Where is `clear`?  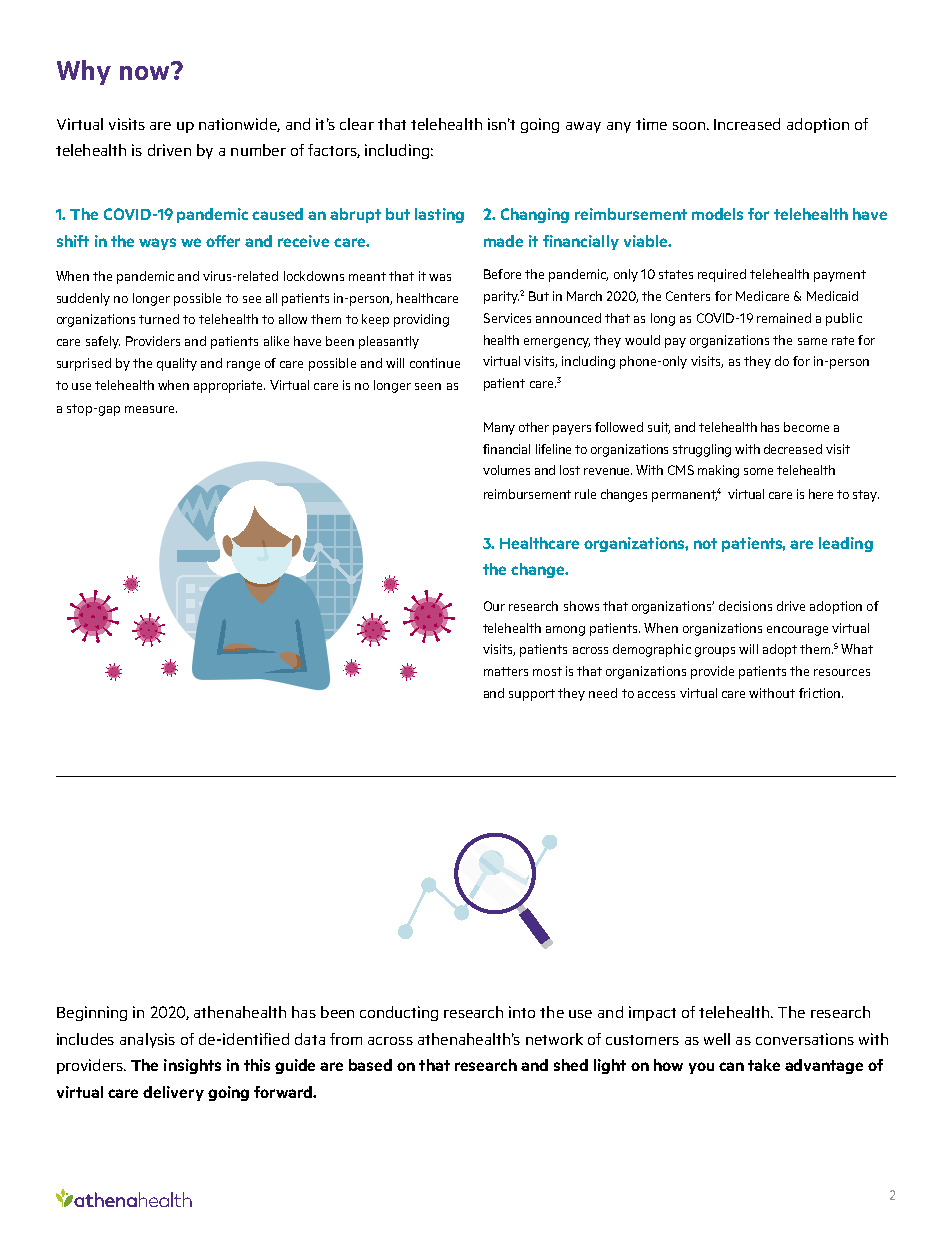
clear is located at coordinates (357, 124).
